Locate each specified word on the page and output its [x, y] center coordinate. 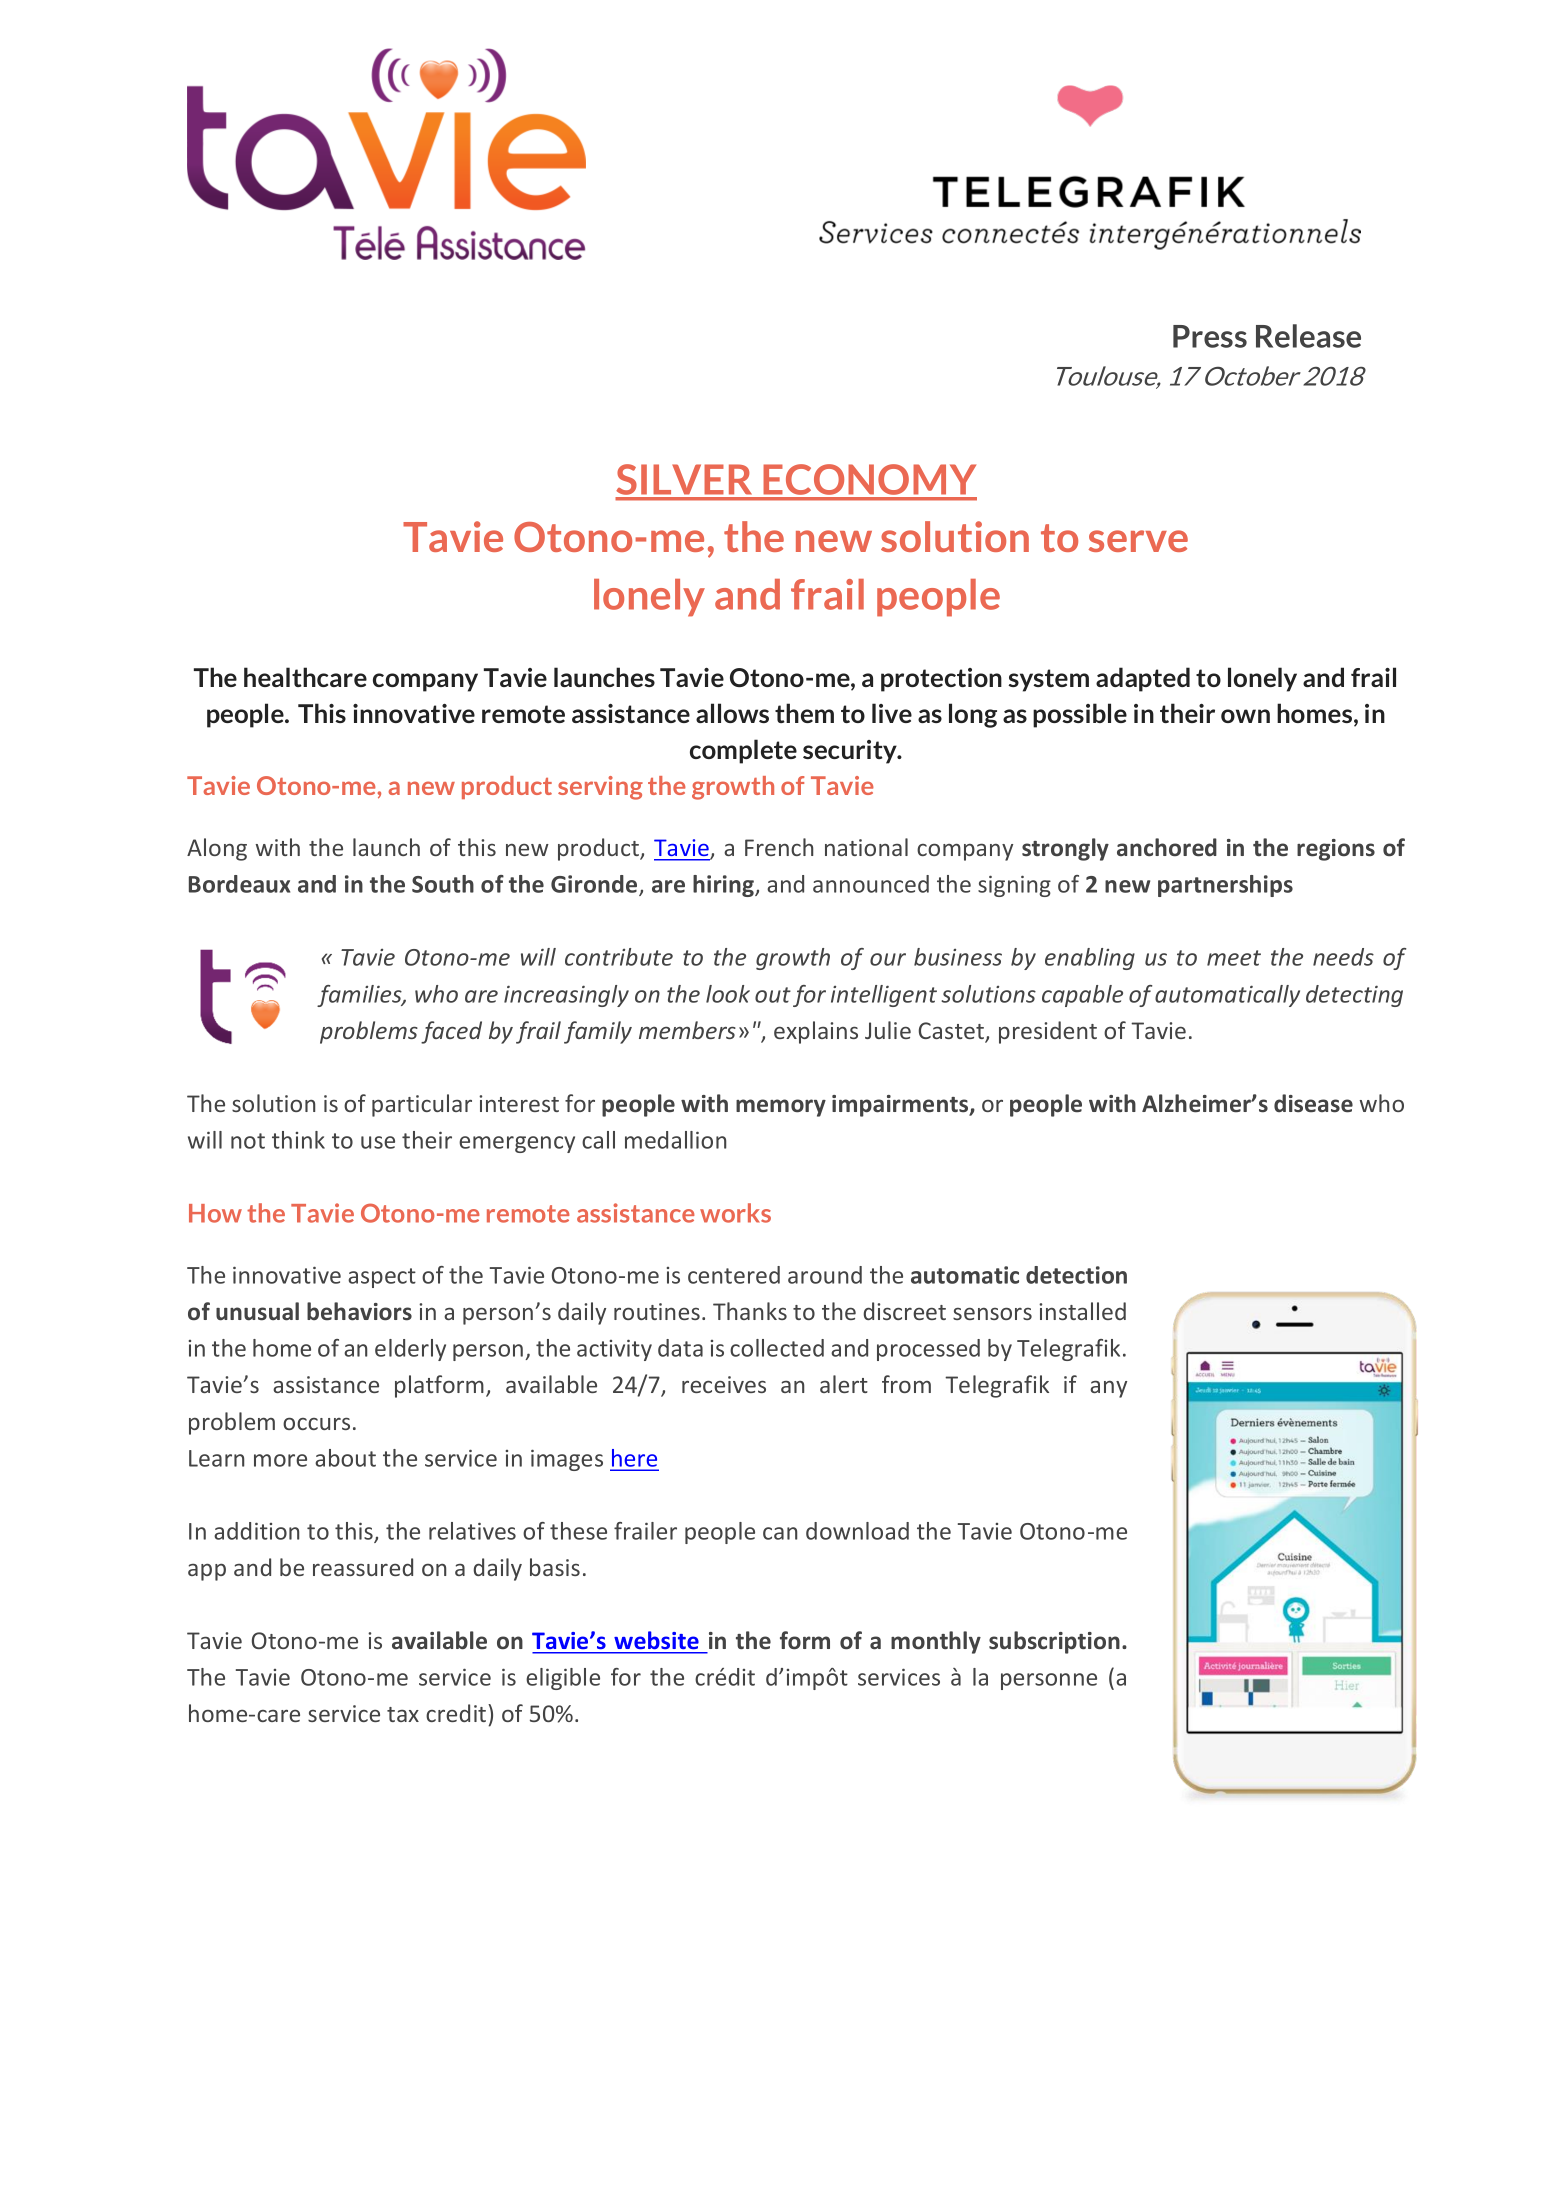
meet [1234, 958]
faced [451, 1032]
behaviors [359, 1311]
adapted [1143, 679]
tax [403, 1714]
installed [1082, 1311]
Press [1210, 336]
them [804, 713]
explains [816, 1032]
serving [600, 788]
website [656, 1640]
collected [777, 1348]
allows [732, 713]
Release [1308, 336]
